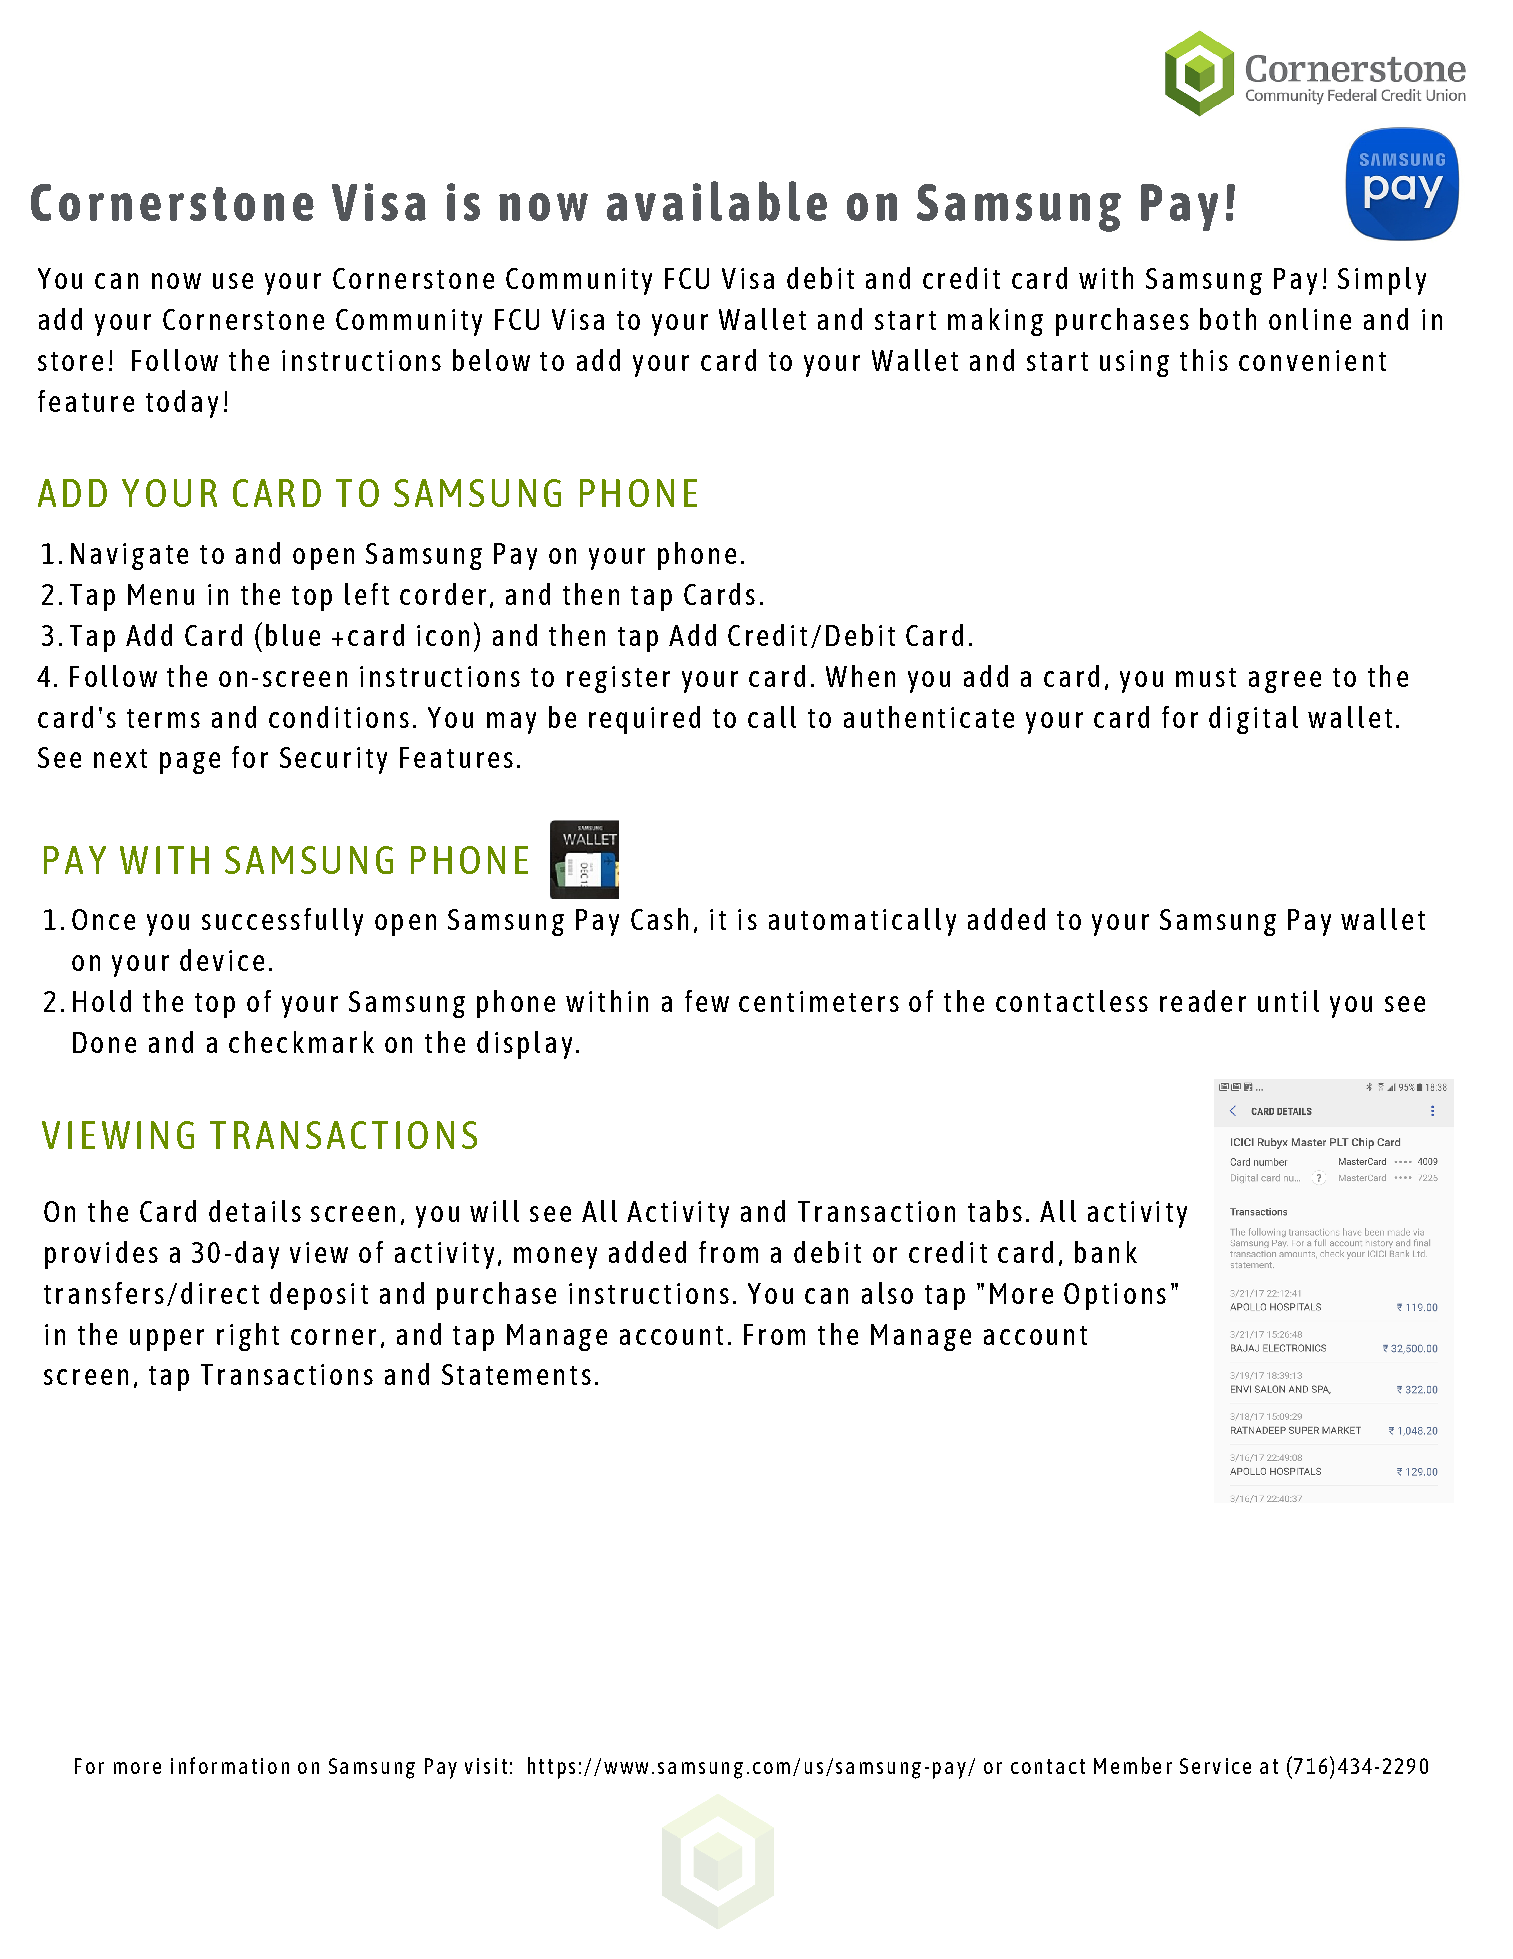 This document has height=1959, width=1513. I want to click on information, so click(230, 1765).
